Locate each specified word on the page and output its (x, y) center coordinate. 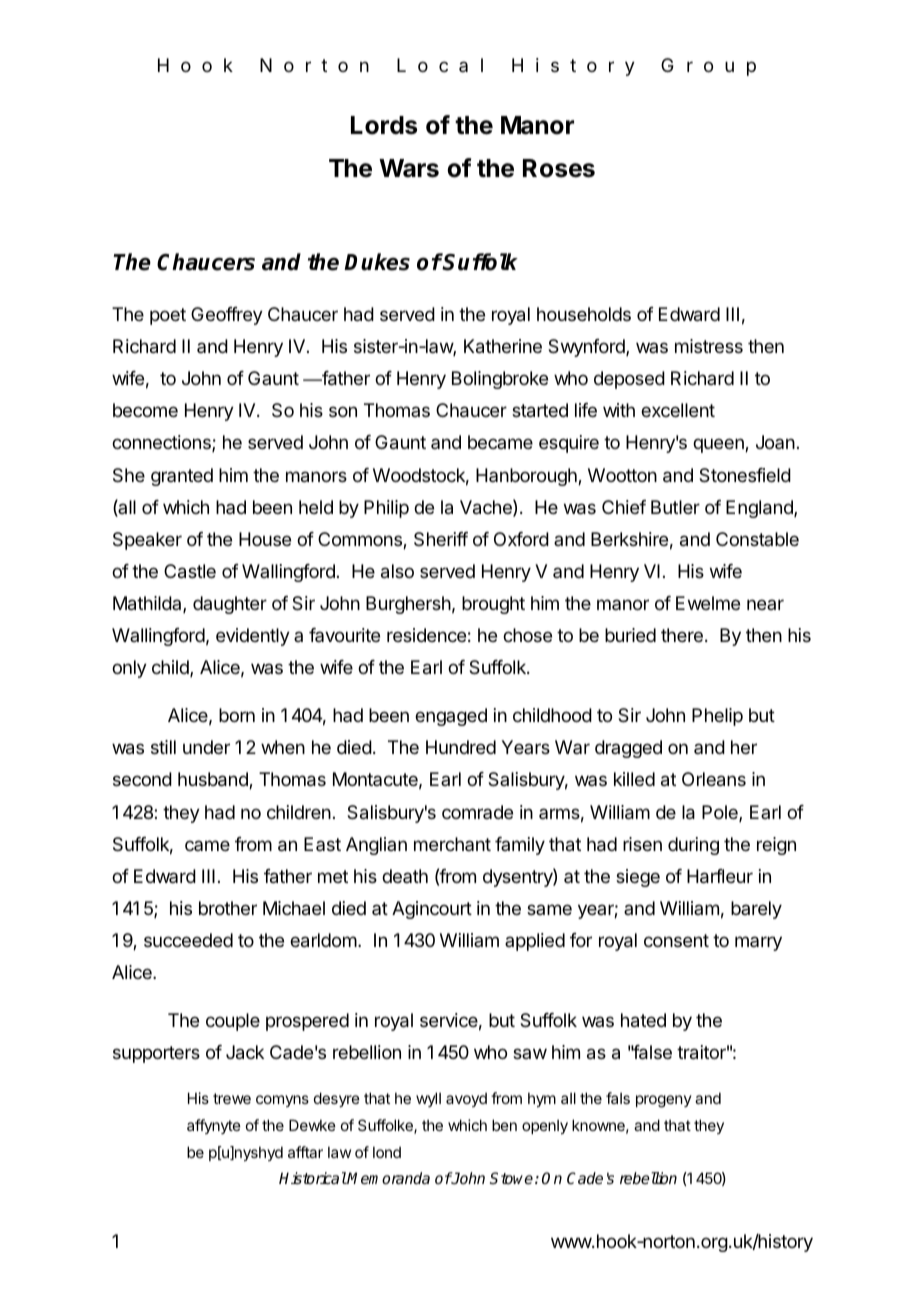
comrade (477, 812)
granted (182, 477)
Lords (384, 125)
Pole (721, 813)
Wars (409, 168)
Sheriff (441, 539)
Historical (313, 1178)
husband (214, 780)
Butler (675, 507)
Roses (559, 168)
